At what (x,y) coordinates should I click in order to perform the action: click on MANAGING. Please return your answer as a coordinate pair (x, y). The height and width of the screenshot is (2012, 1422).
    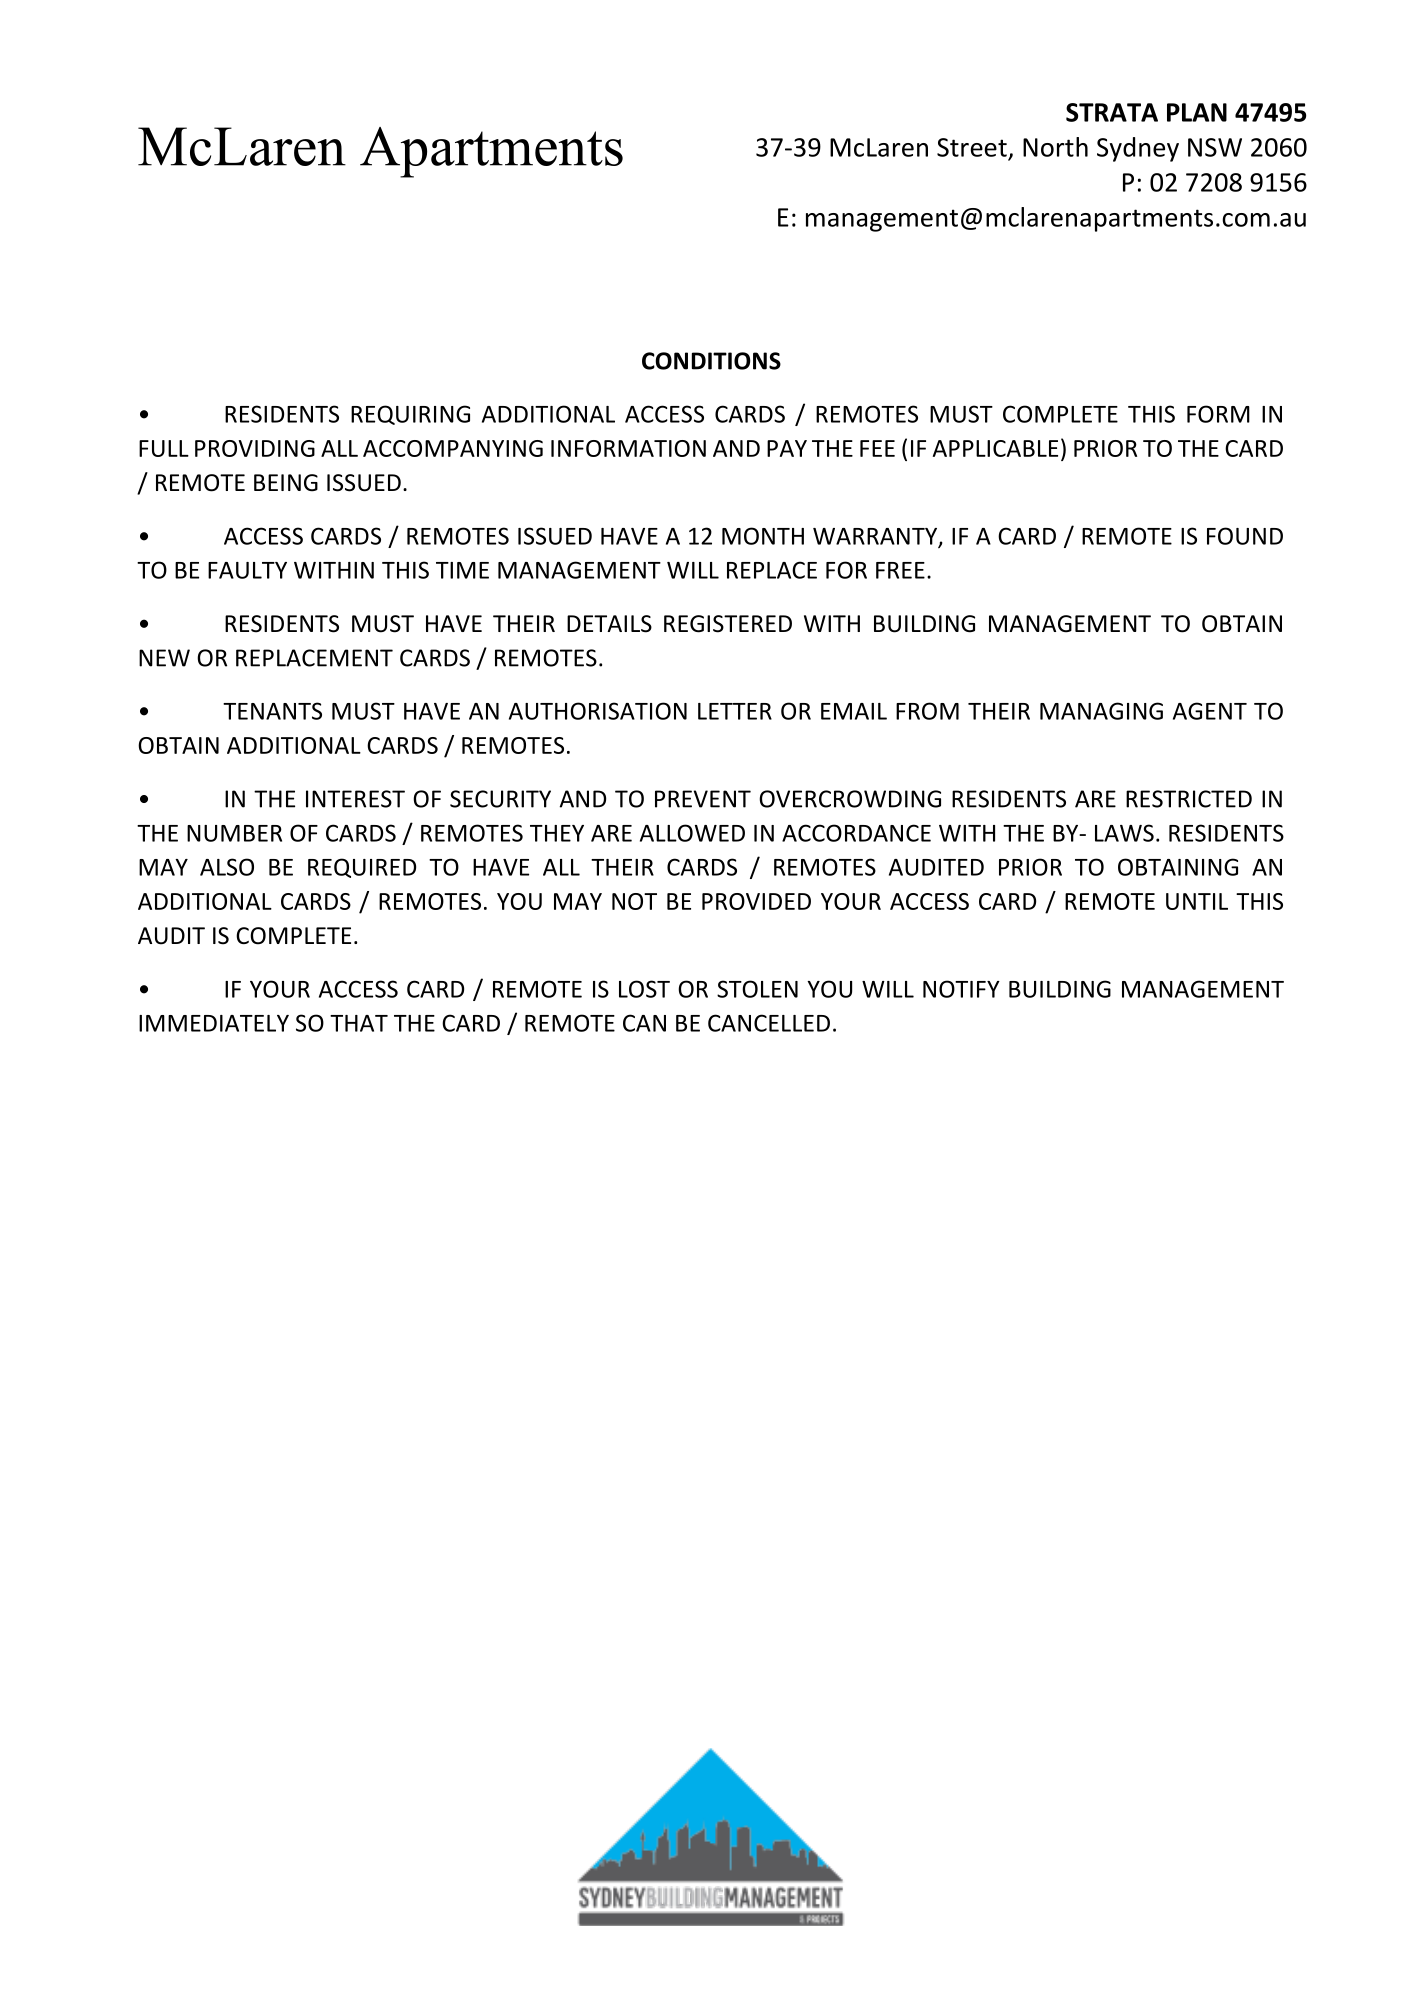
    Looking at the image, I should click on (1101, 711).
